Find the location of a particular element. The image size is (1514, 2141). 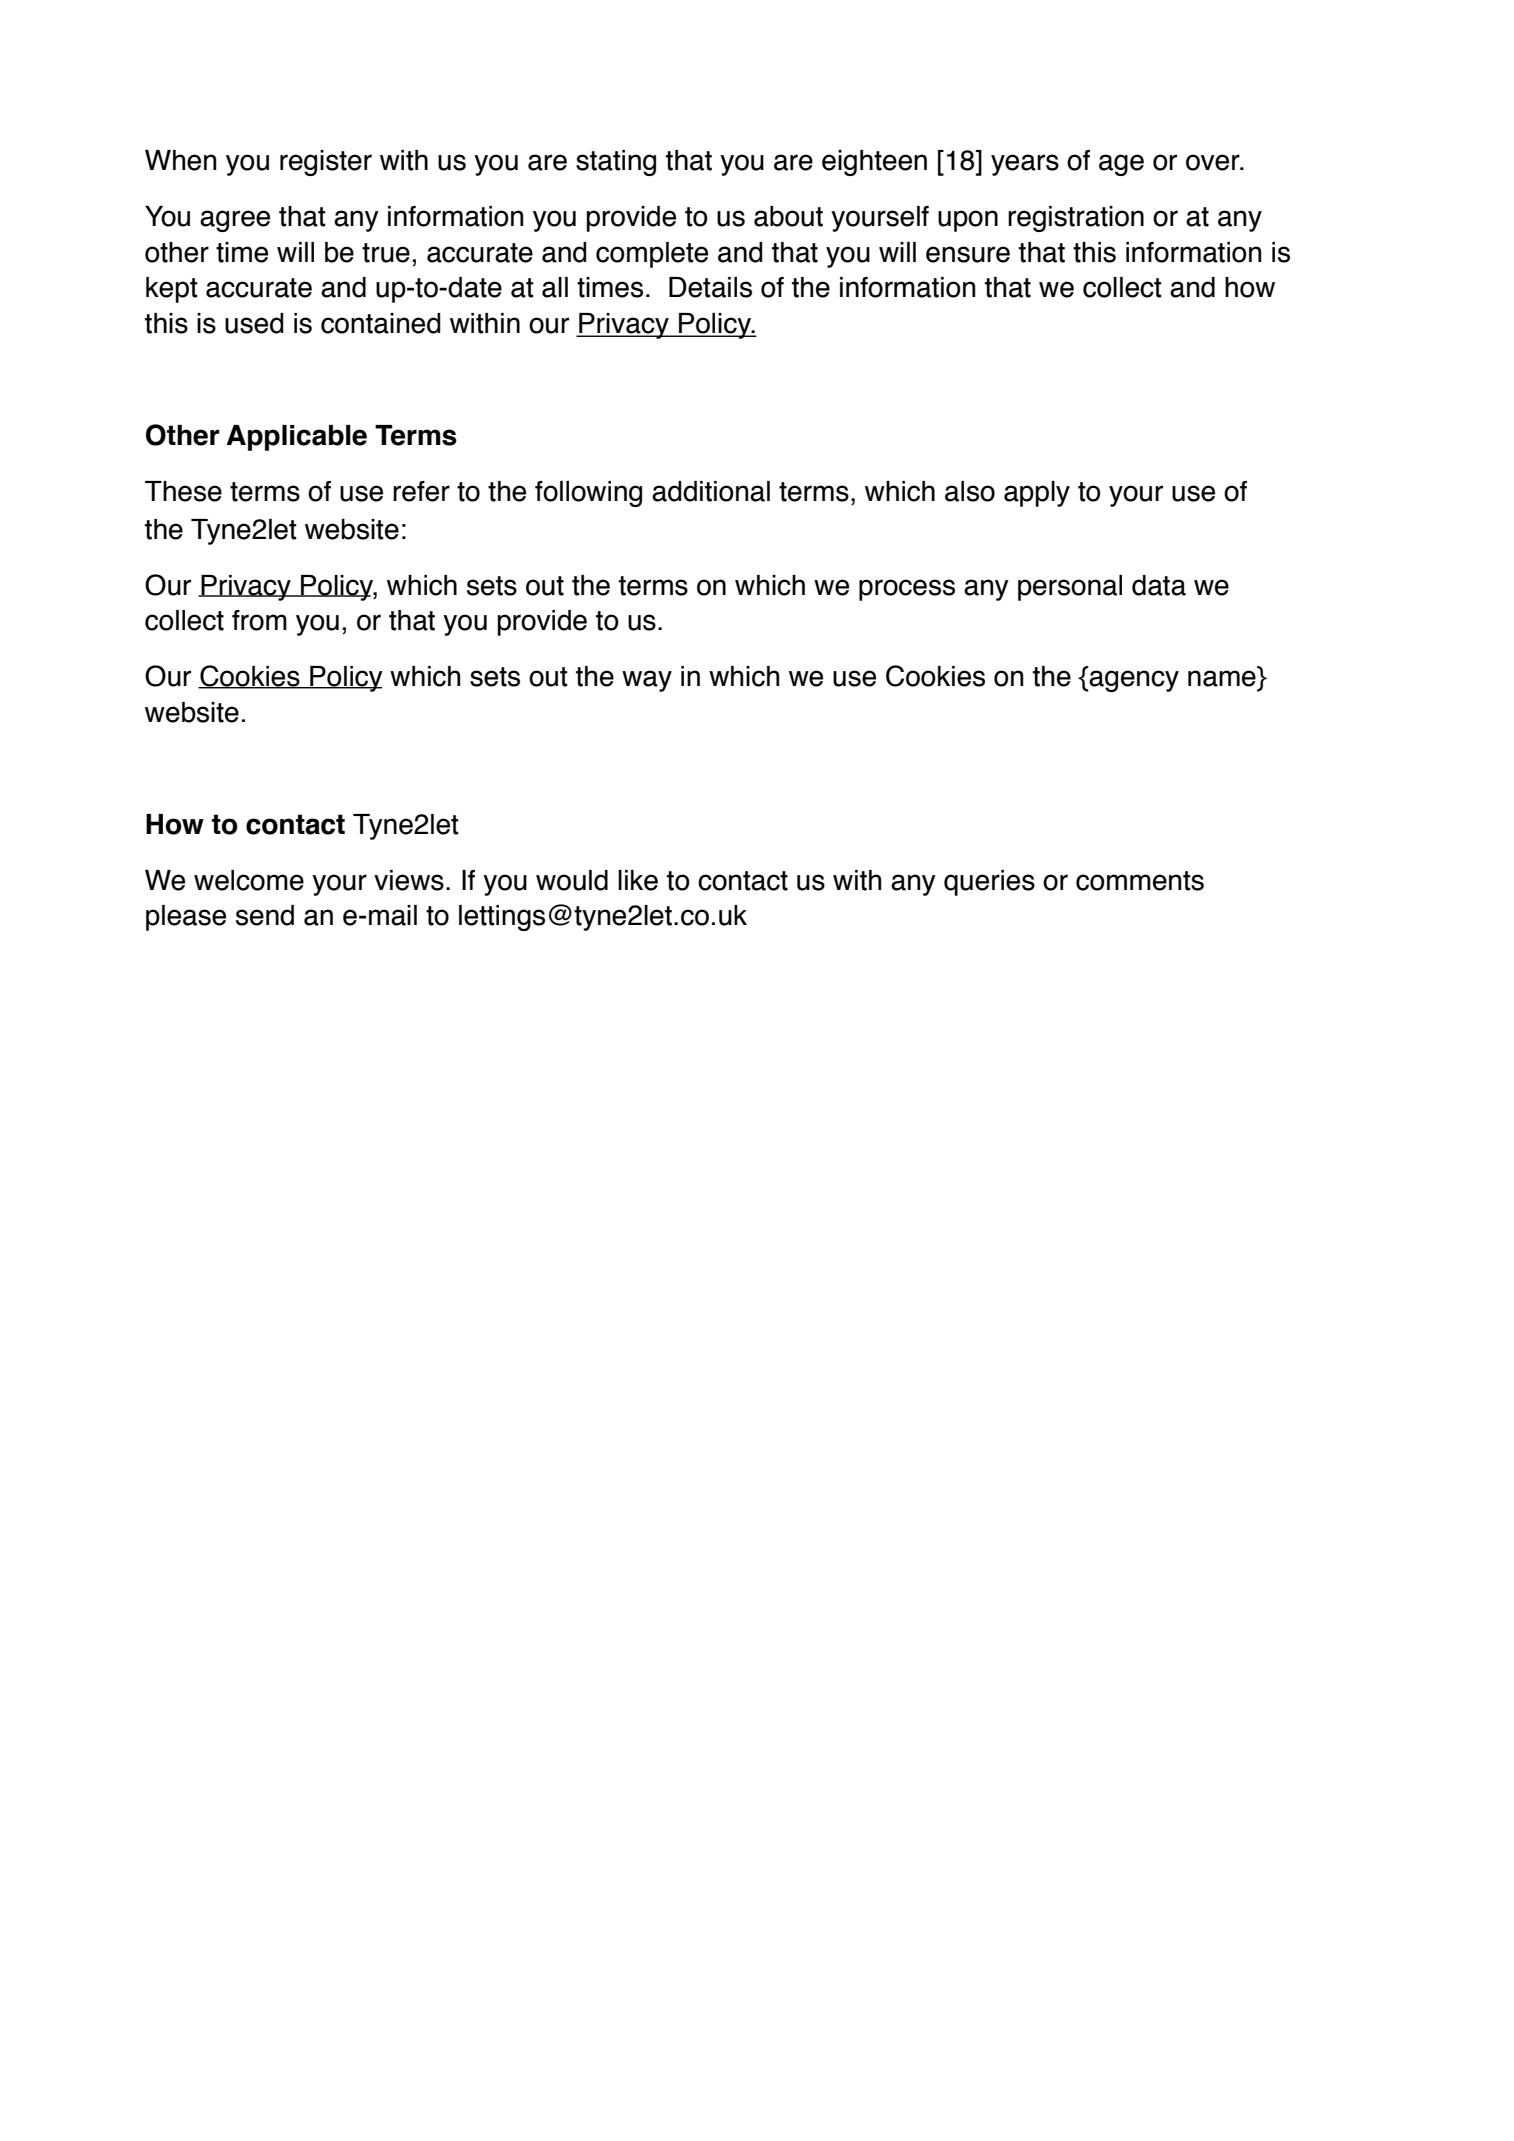

additional is located at coordinates (711, 491).
